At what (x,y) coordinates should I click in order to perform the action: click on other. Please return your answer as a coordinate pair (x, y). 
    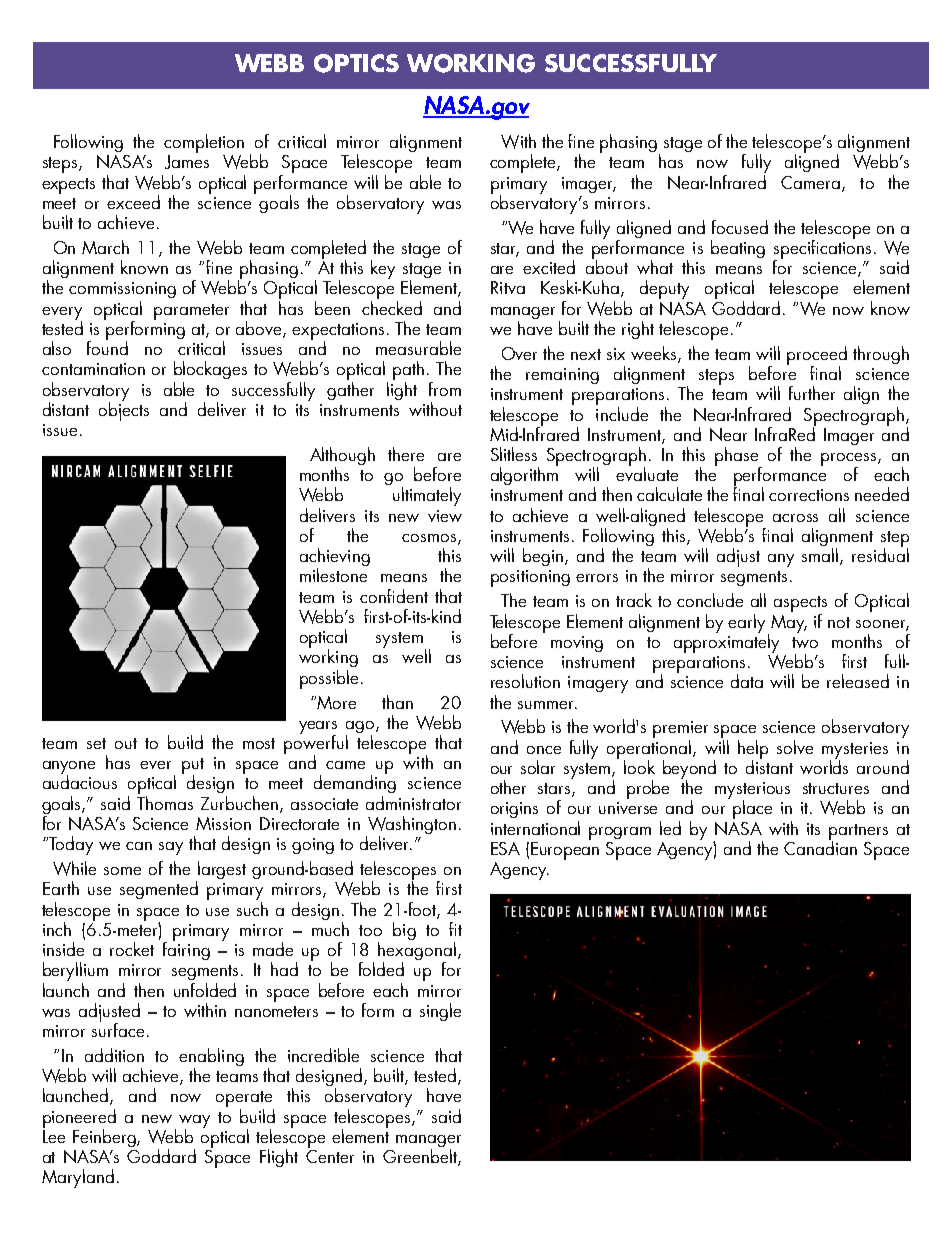
    Looking at the image, I should click on (508, 787).
